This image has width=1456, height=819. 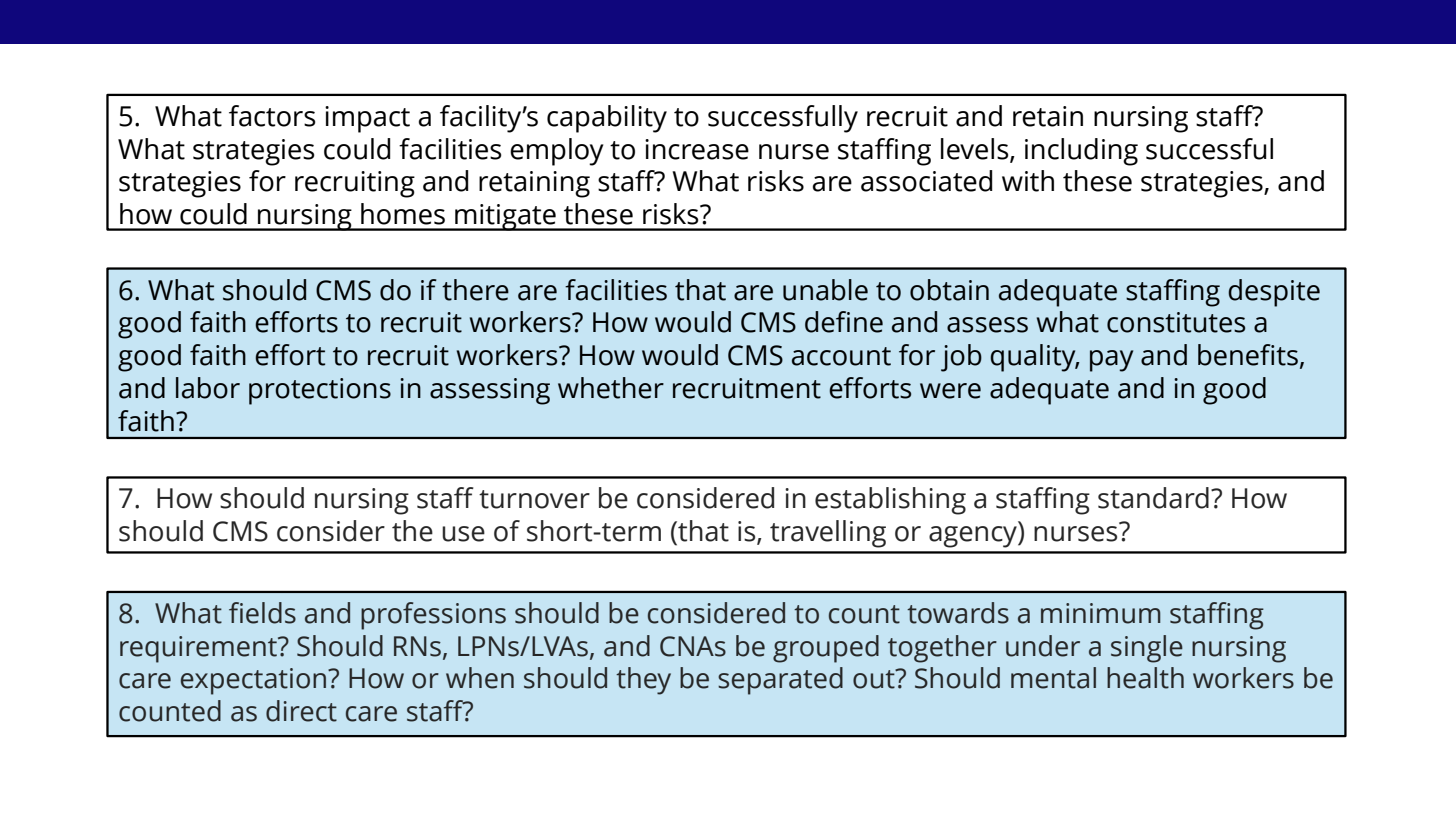 What do you see at coordinates (780, 681) in the image?
I see `separated` at bounding box center [780, 681].
